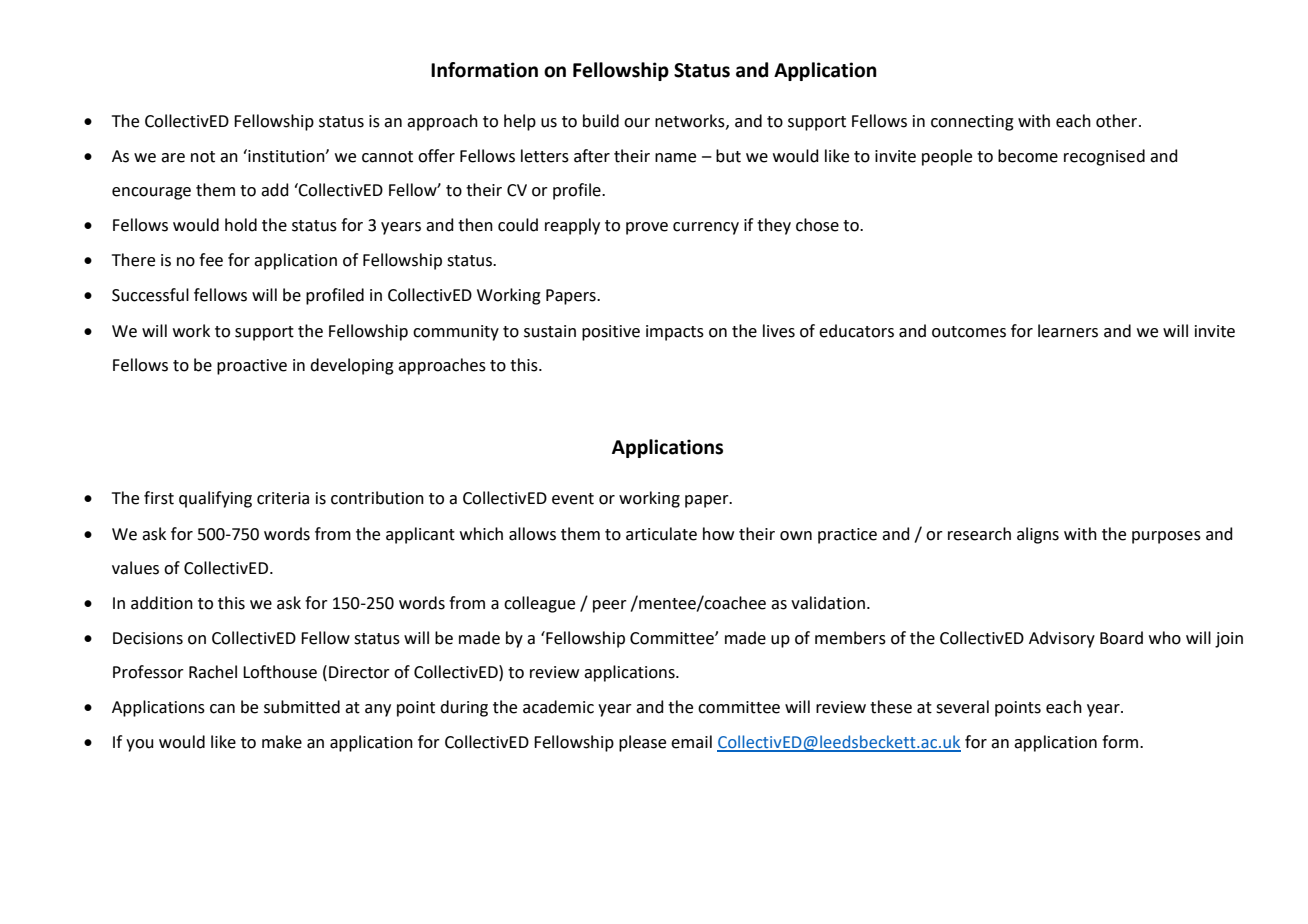 The image size is (1308, 924). I want to click on make, so click(282, 742).
